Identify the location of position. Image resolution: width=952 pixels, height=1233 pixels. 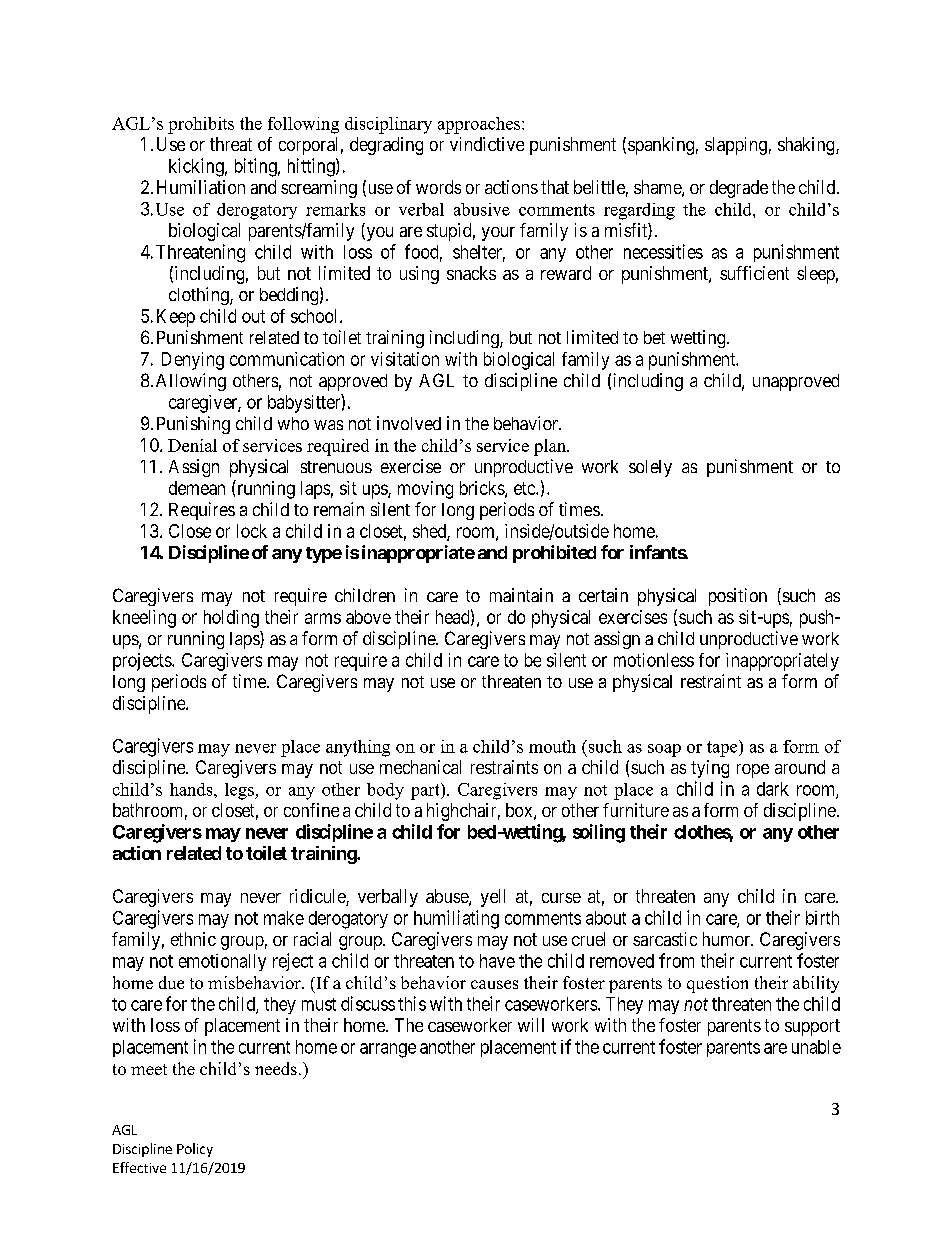
(738, 597).
